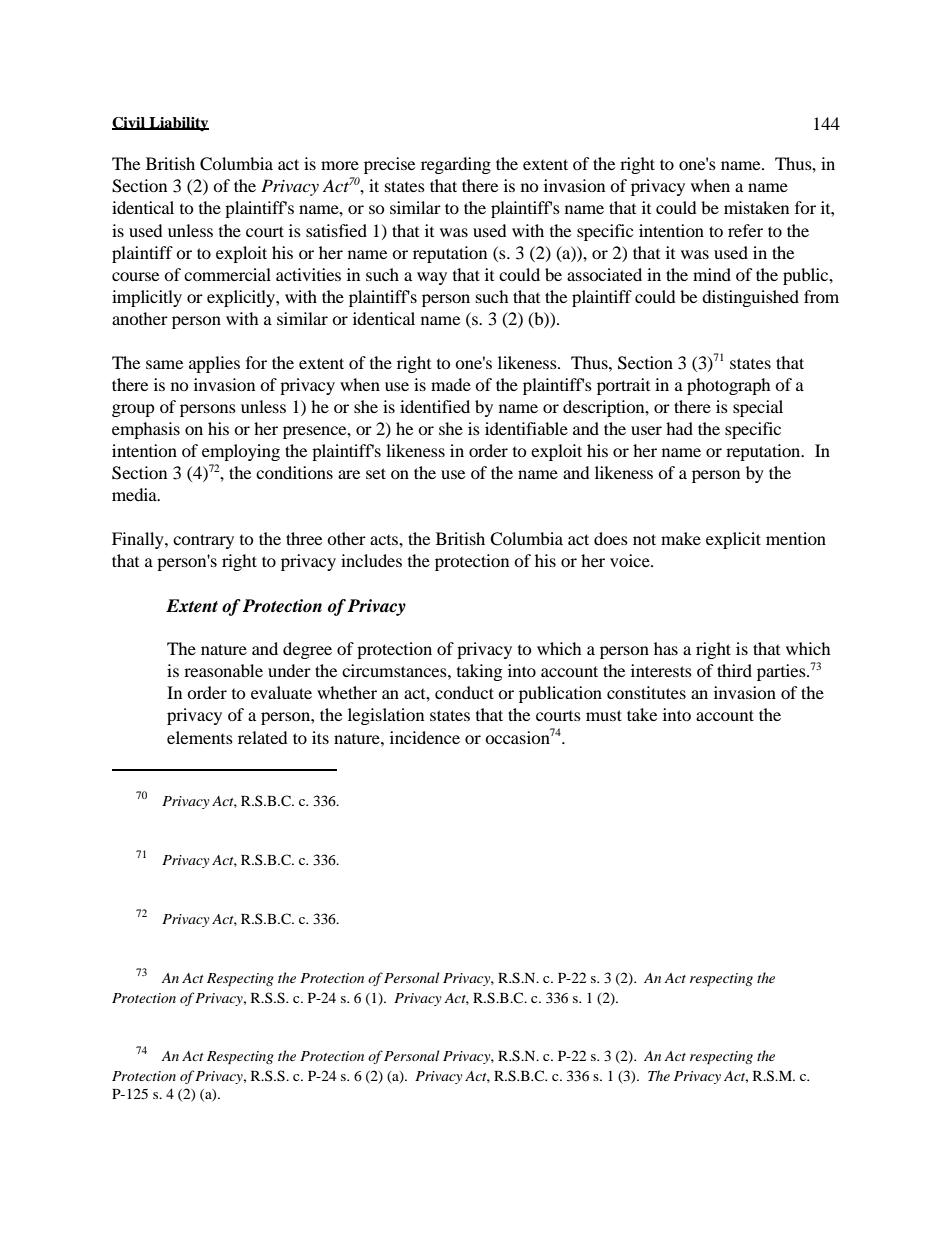  What do you see at coordinates (241, 452) in the page?
I see `employing` at bounding box center [241, 452].
